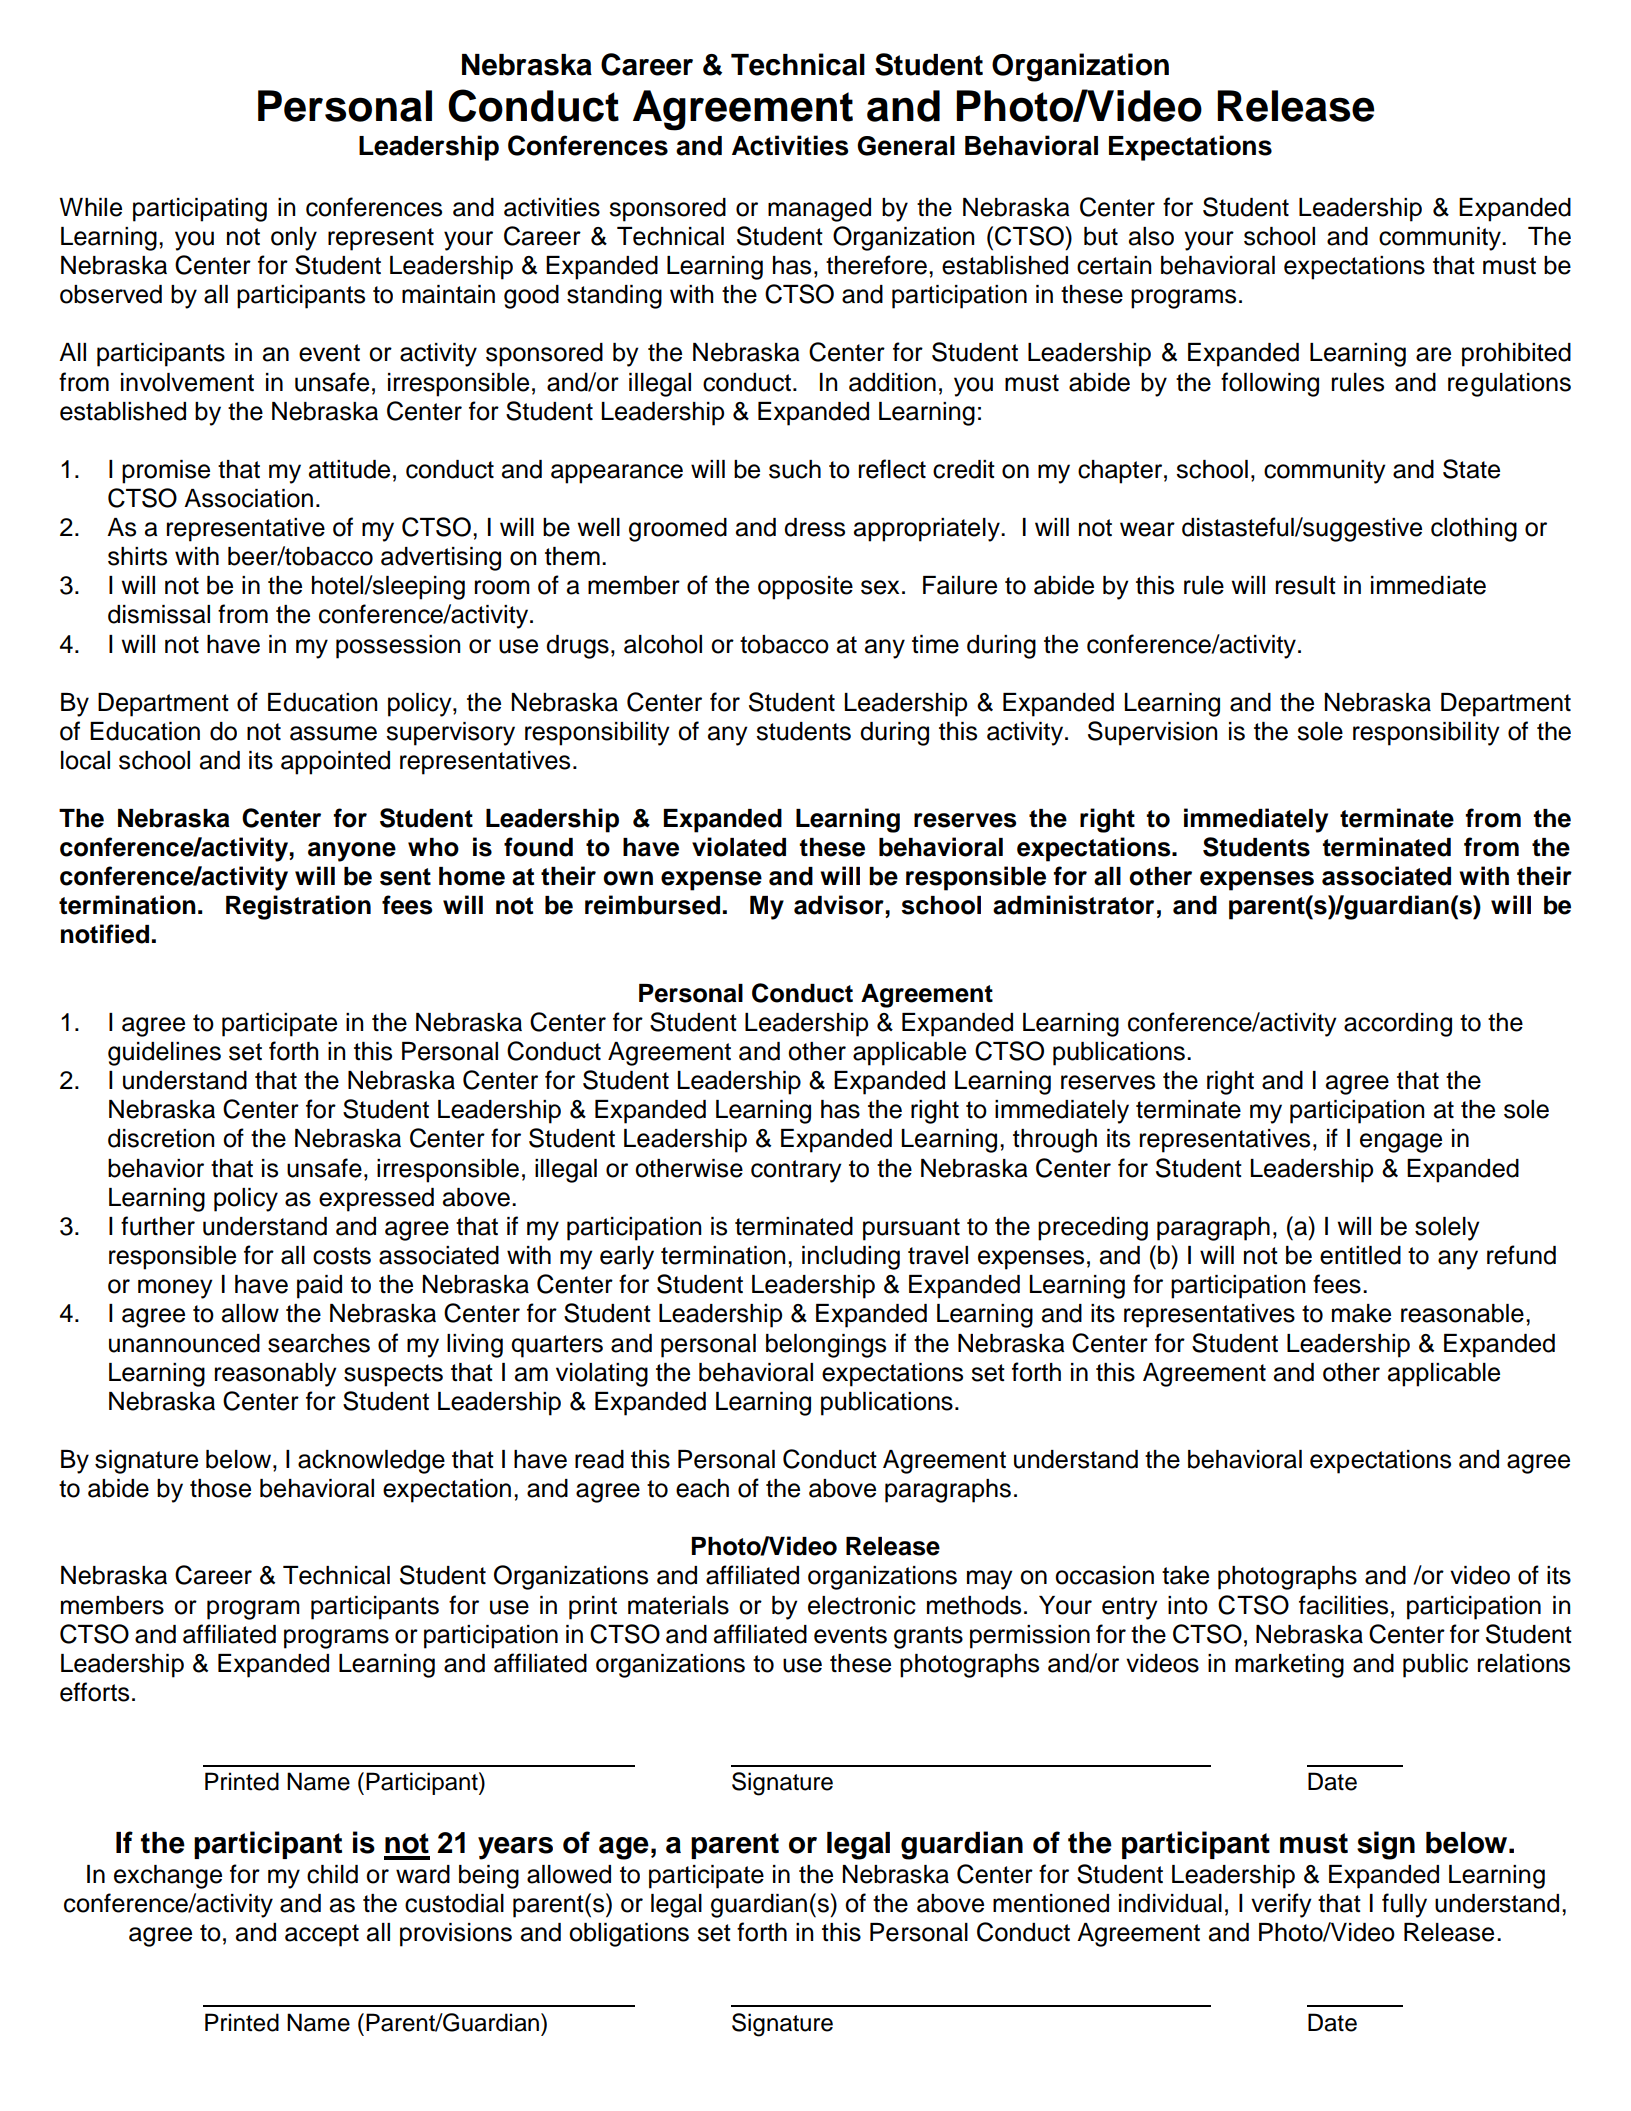  Describe the element at coordinates (629, 1935) in the page. I see `obligations` at that location.
